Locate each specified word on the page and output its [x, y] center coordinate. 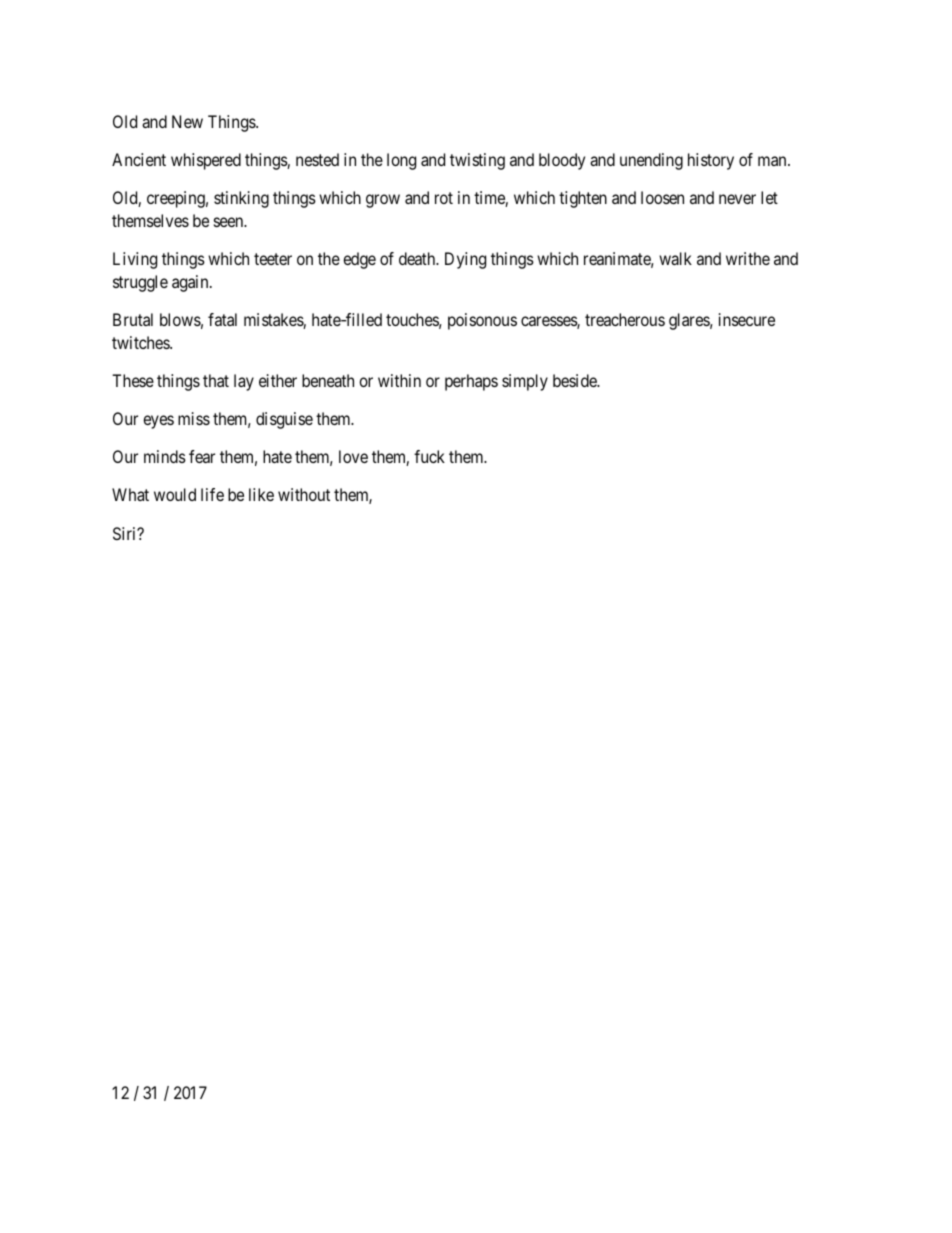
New [187, 121]
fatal [222, 319]
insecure [747, 319]
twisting [477, 161]
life [212, 494]
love [353, 456]
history [711, 161]
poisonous [482, 321]
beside [576, 380]
